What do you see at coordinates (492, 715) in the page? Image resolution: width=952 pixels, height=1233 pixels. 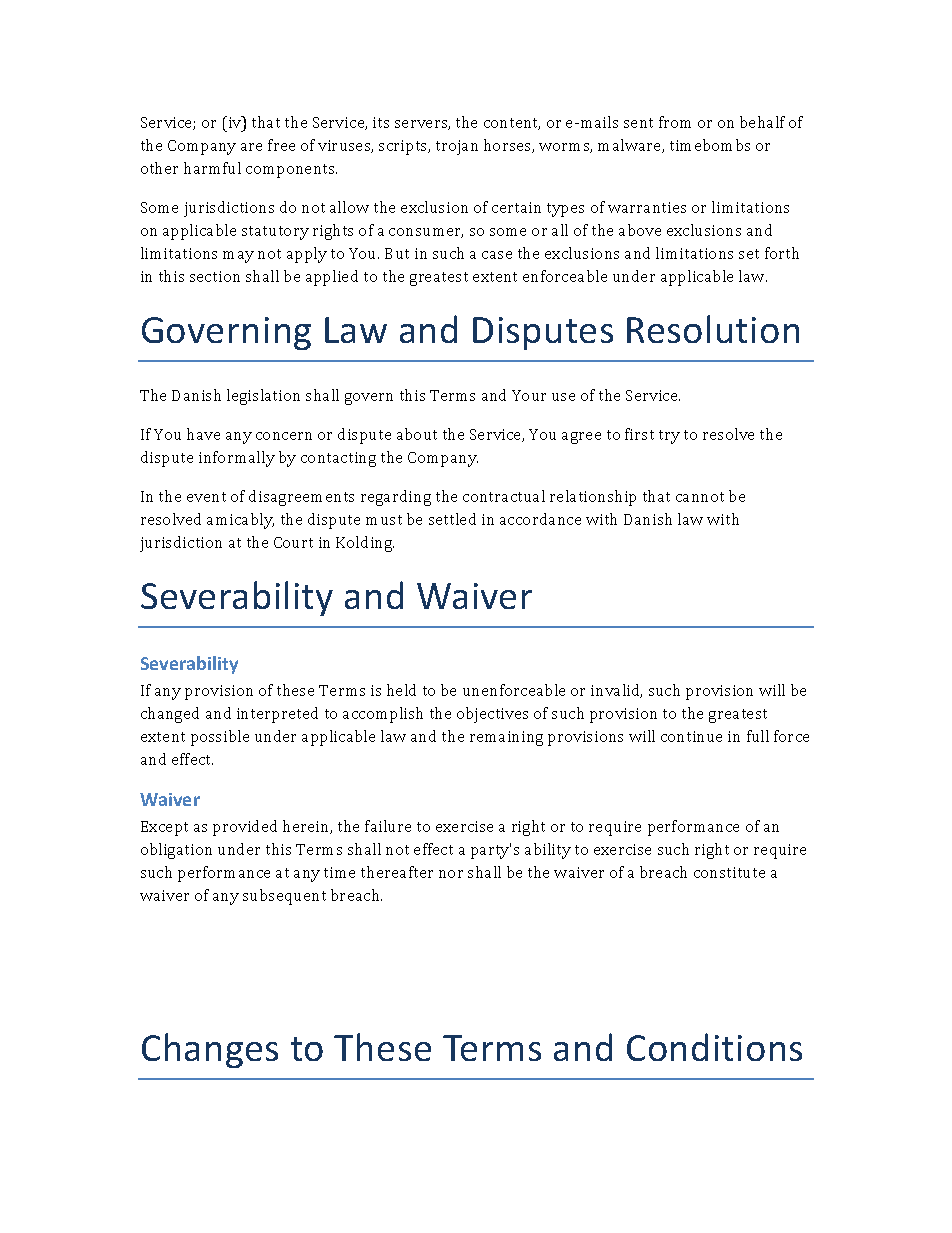 I see `objectives` at bounding box center [492, 715].
